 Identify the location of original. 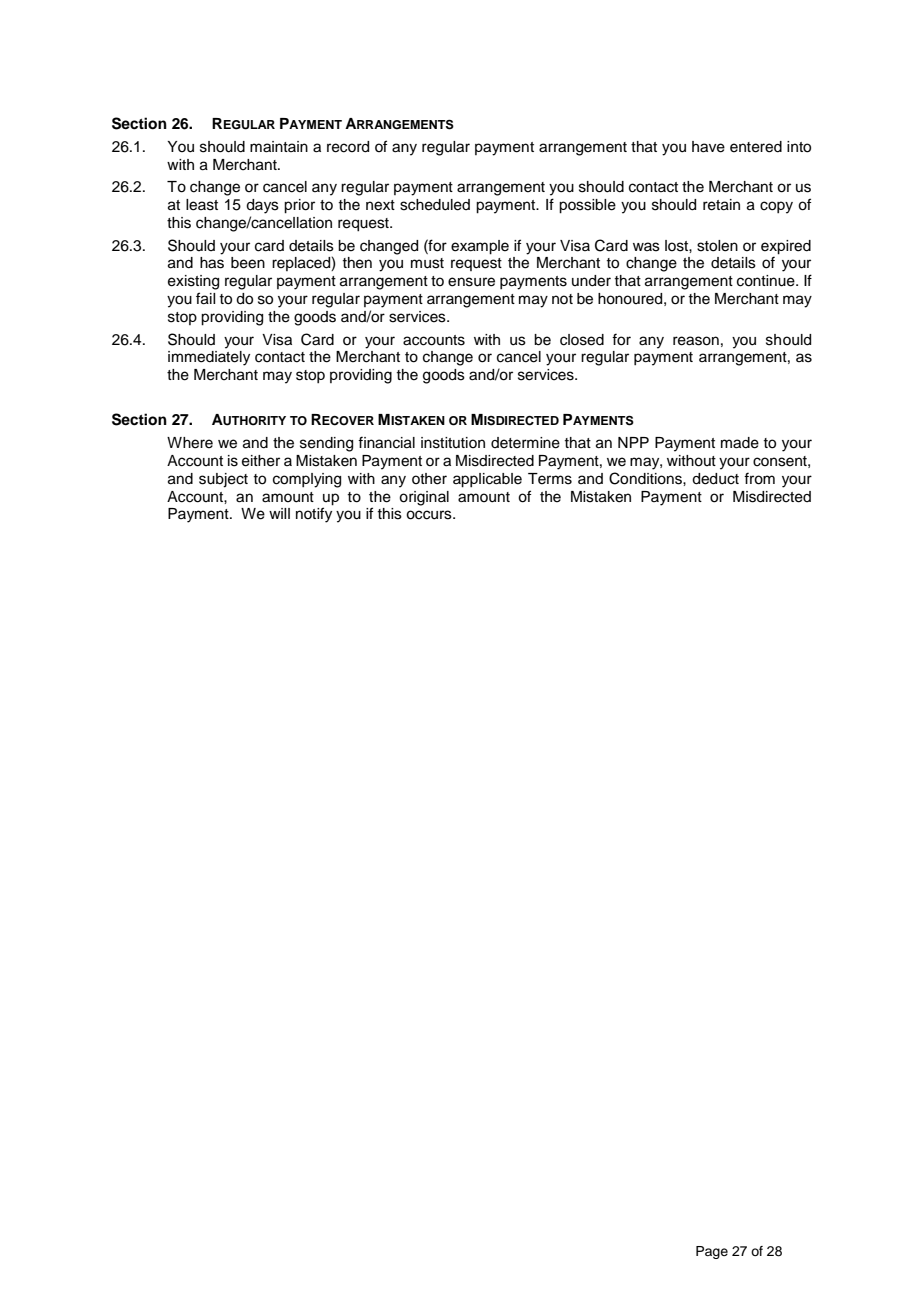
(424, 498).
